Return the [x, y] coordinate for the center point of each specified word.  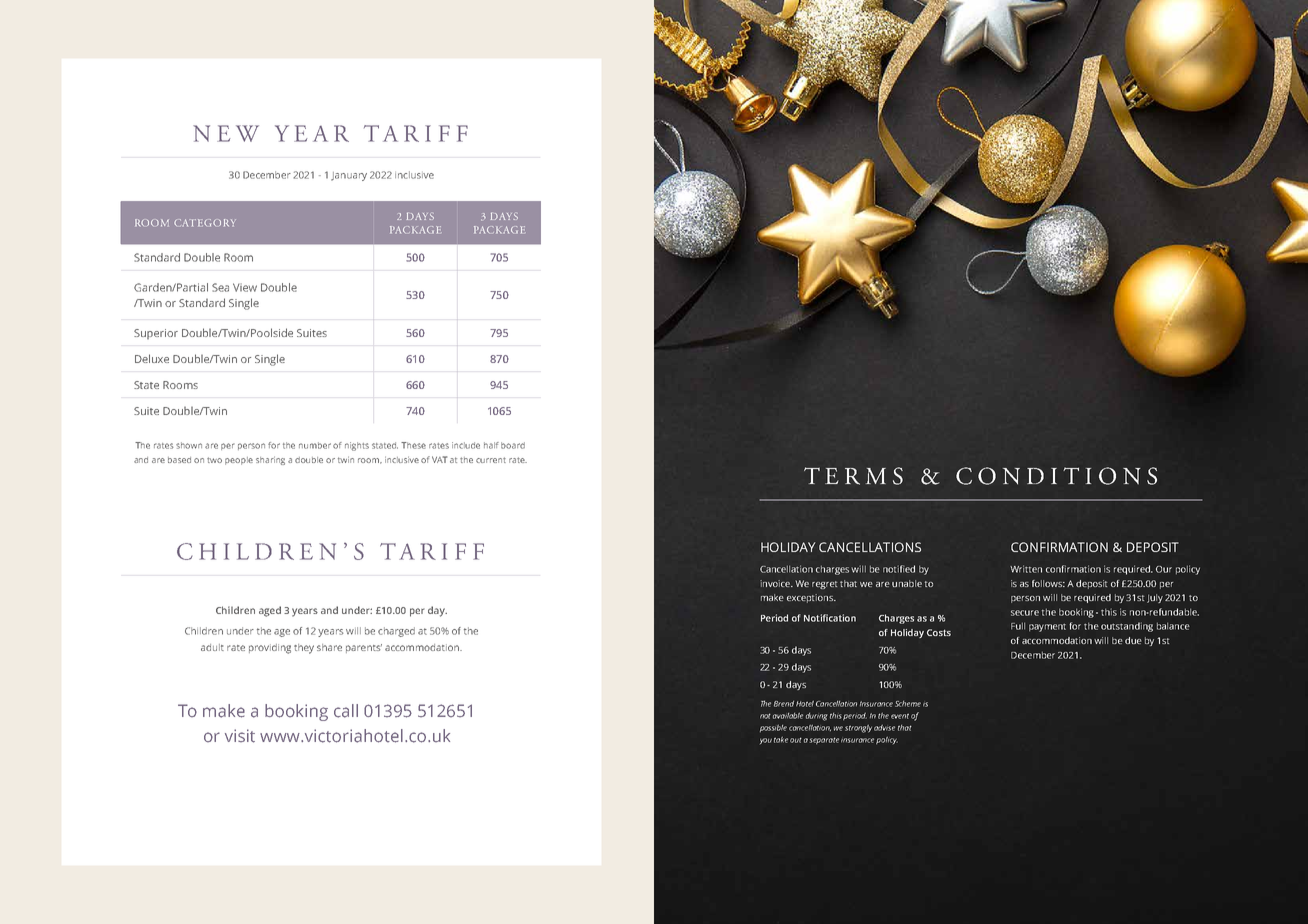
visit [240, 736]
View [245, 287]
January [349, 176]
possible [773, 728]
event [900, 716]
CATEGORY [205, 223]
